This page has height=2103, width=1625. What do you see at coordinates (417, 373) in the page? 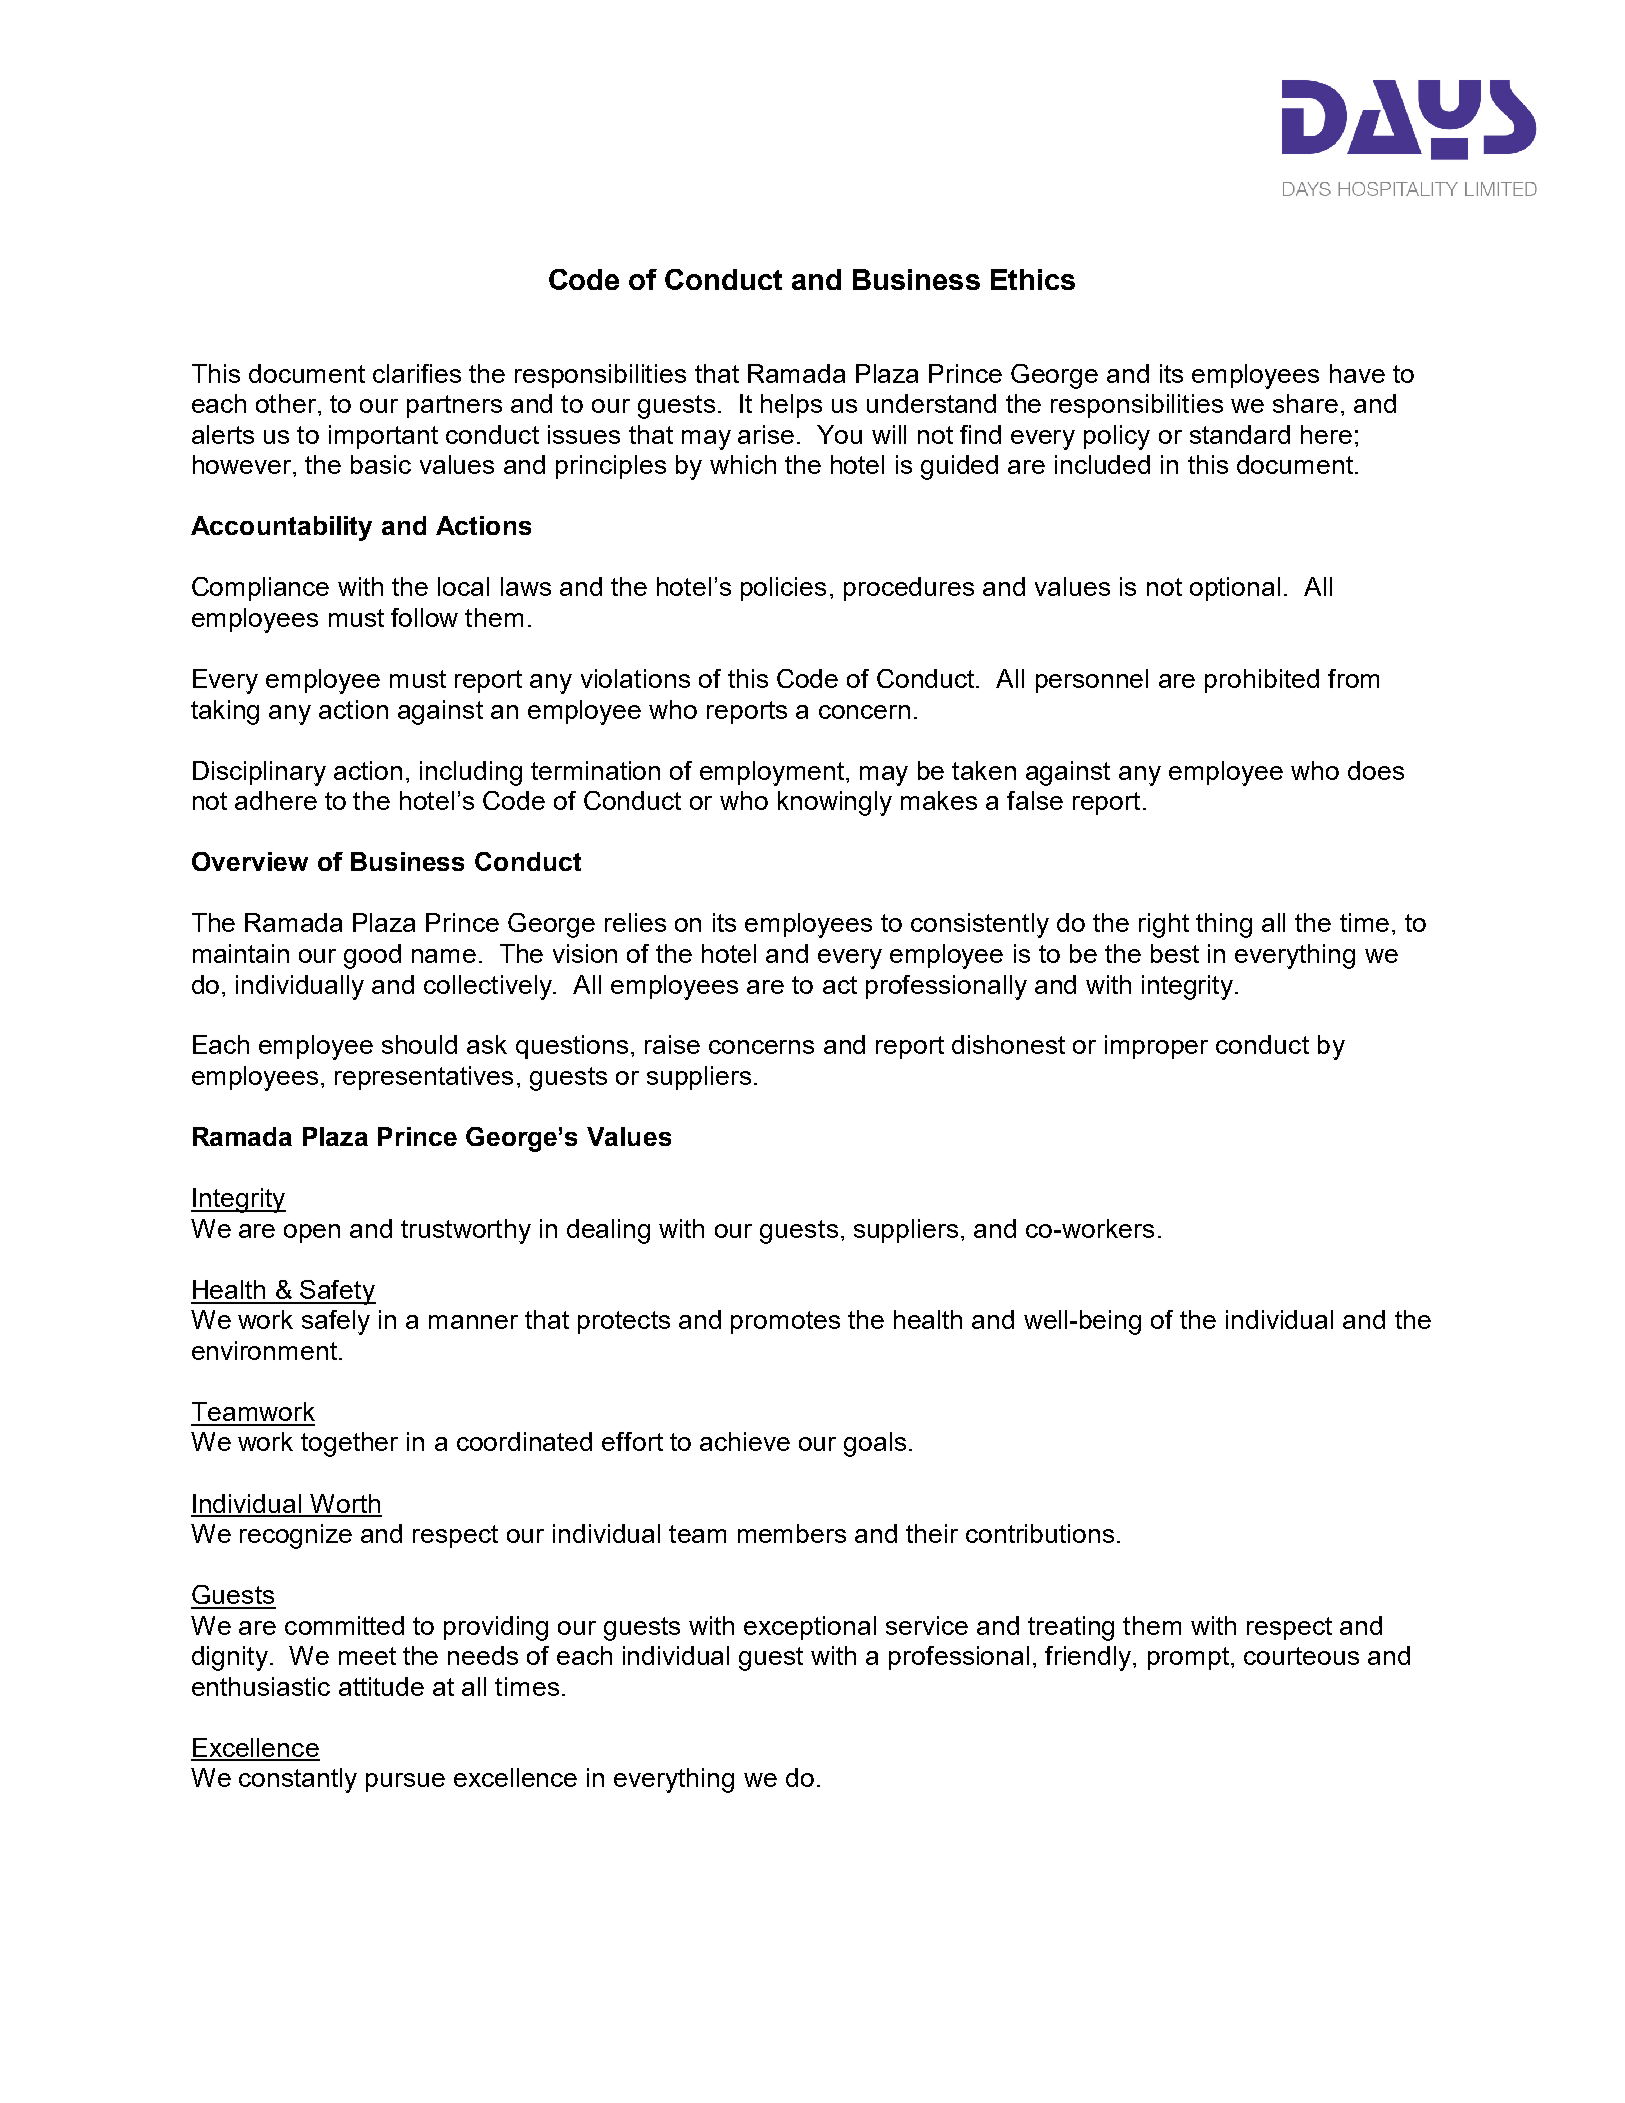
I see `clarifies` at bounding box center [417, 373].
